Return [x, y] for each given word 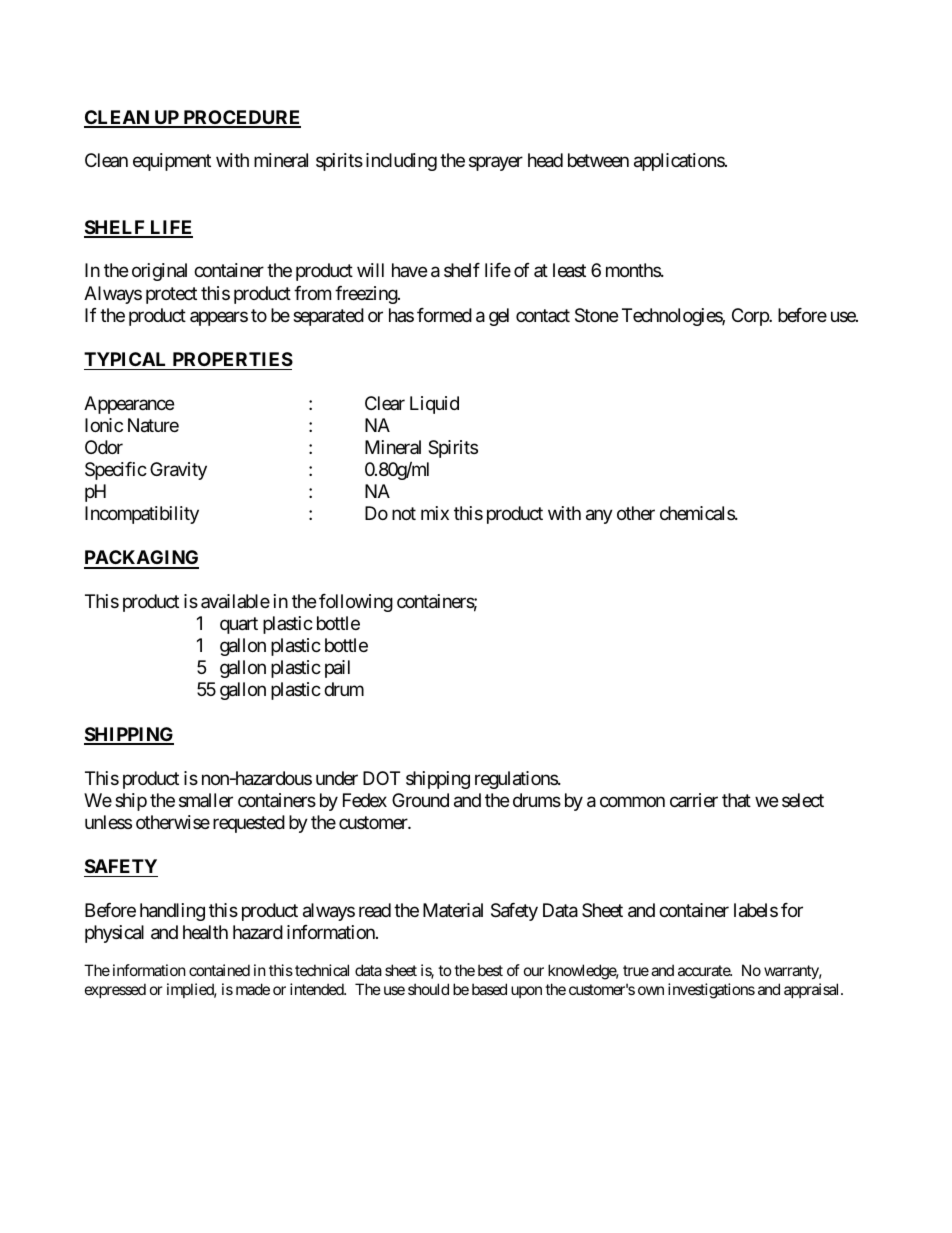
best [490, 970]
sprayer [496, 164]
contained [219, 970]
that [736, 800]
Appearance [129, 405]
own [651, 990]
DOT [381, 778]
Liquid [434, 405]
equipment [172, 162]
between [598, 160]
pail [337, 669]
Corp [751, 317]
